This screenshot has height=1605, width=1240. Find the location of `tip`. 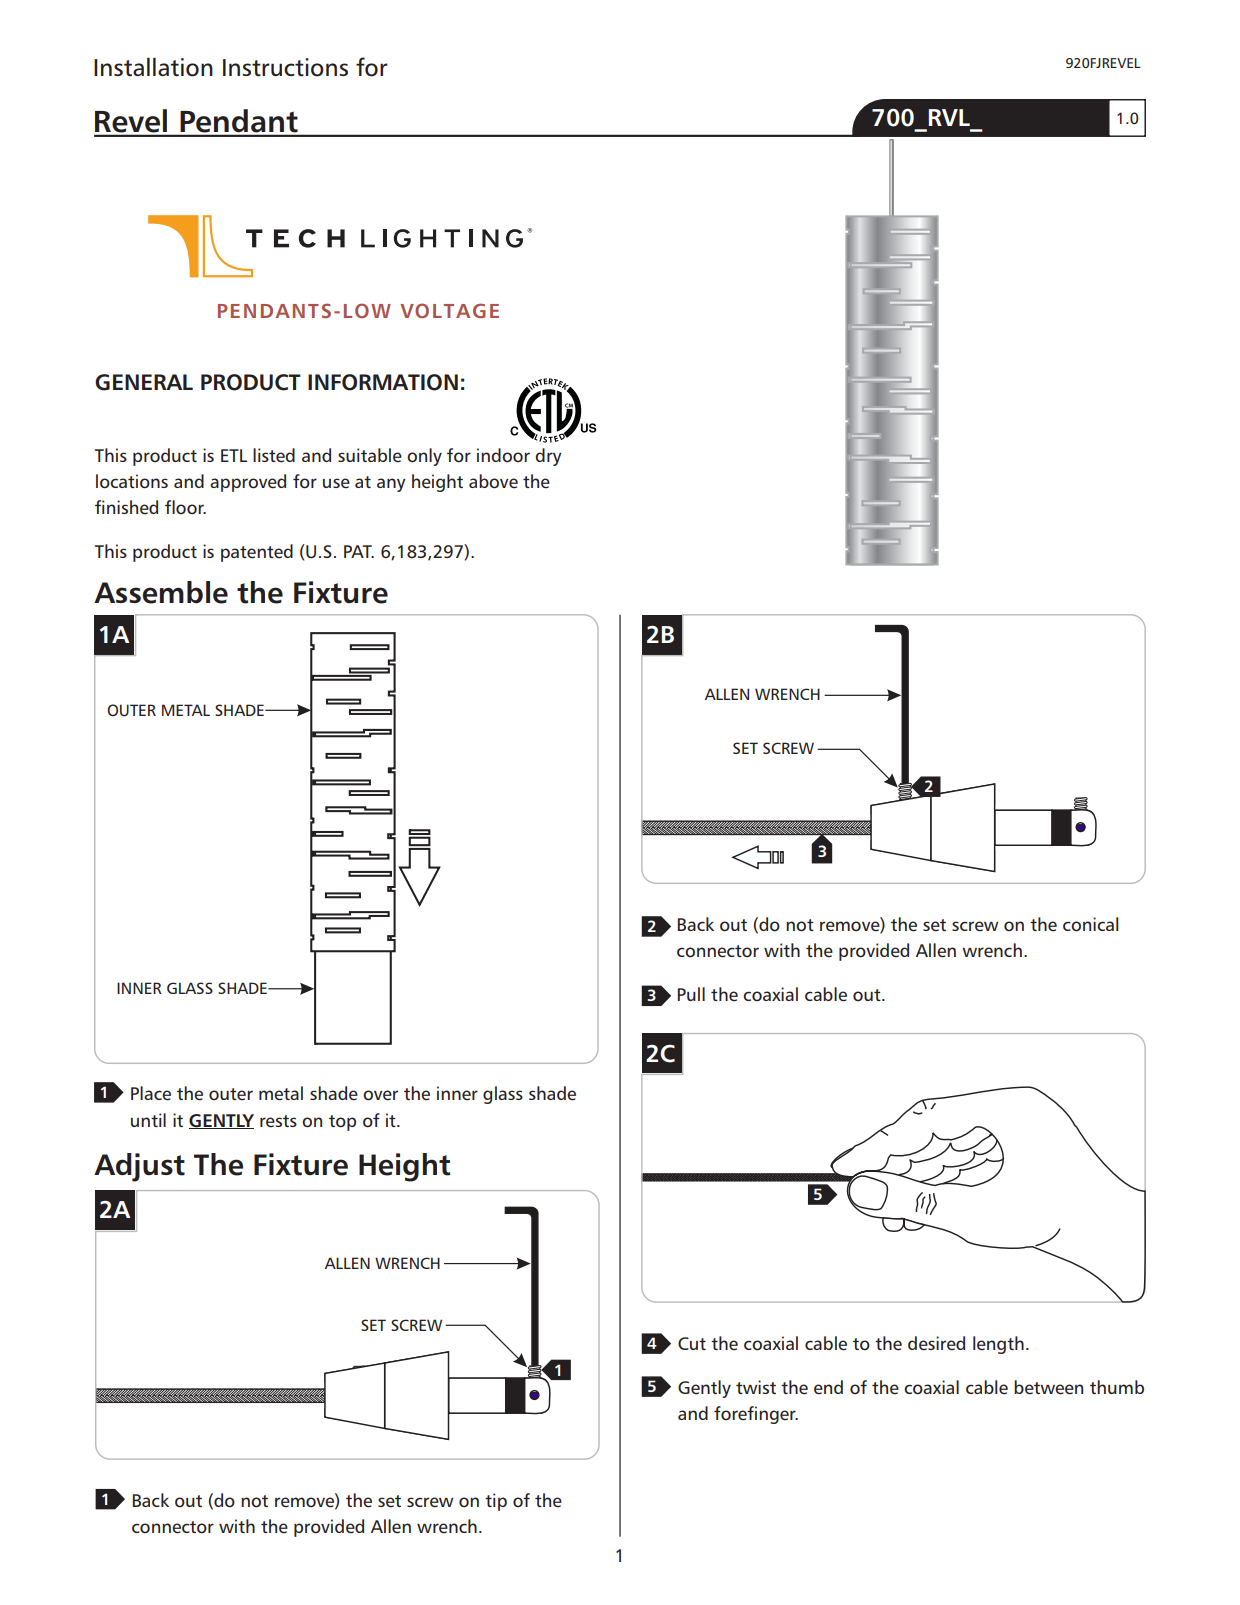

tip is located at coordinates (496, 1502).
